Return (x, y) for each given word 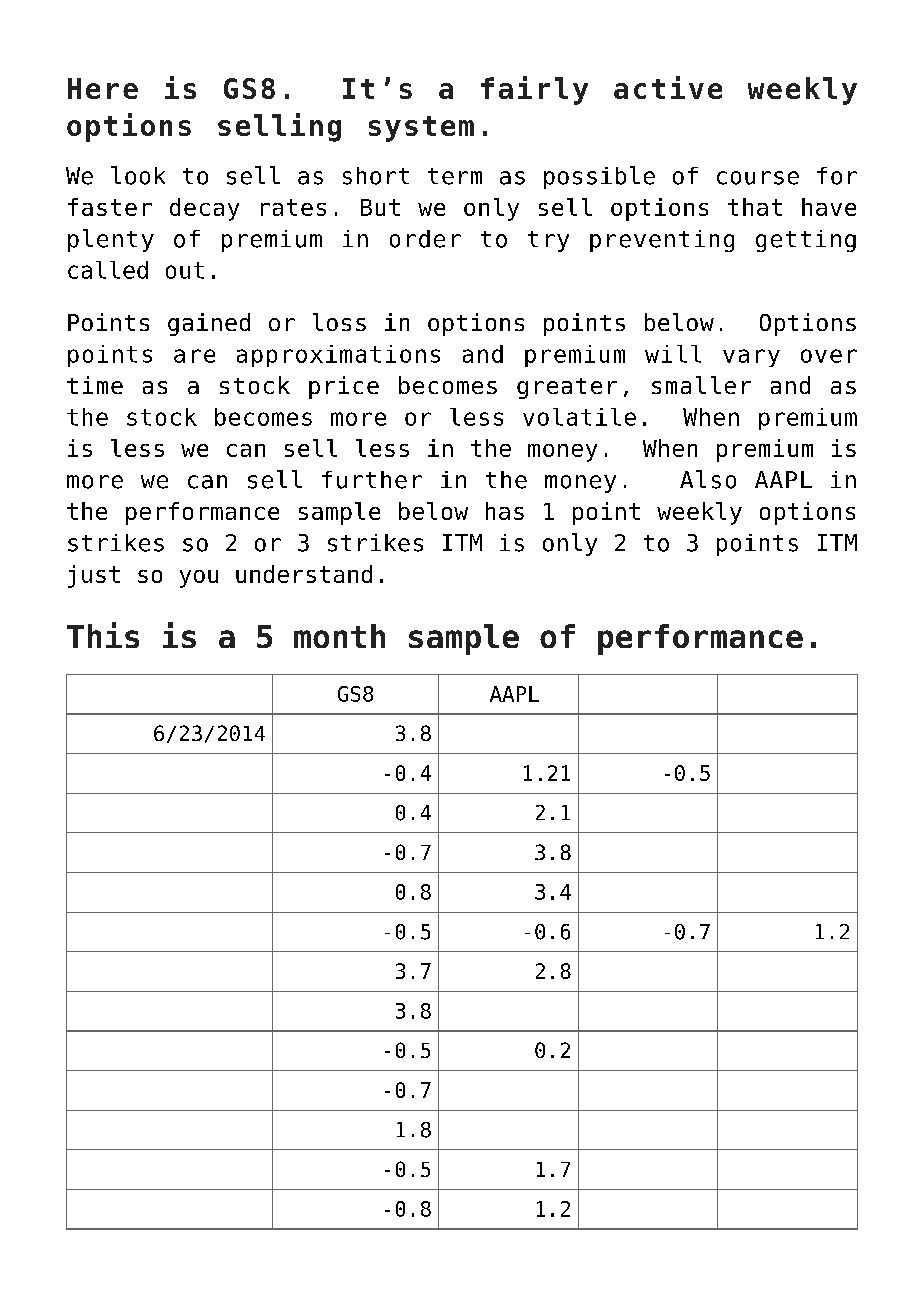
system (421, 129)
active (668, 87)
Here (103, 88)
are (194, 356)
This (103, 635)
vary (751, 358)
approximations (338, 356)
